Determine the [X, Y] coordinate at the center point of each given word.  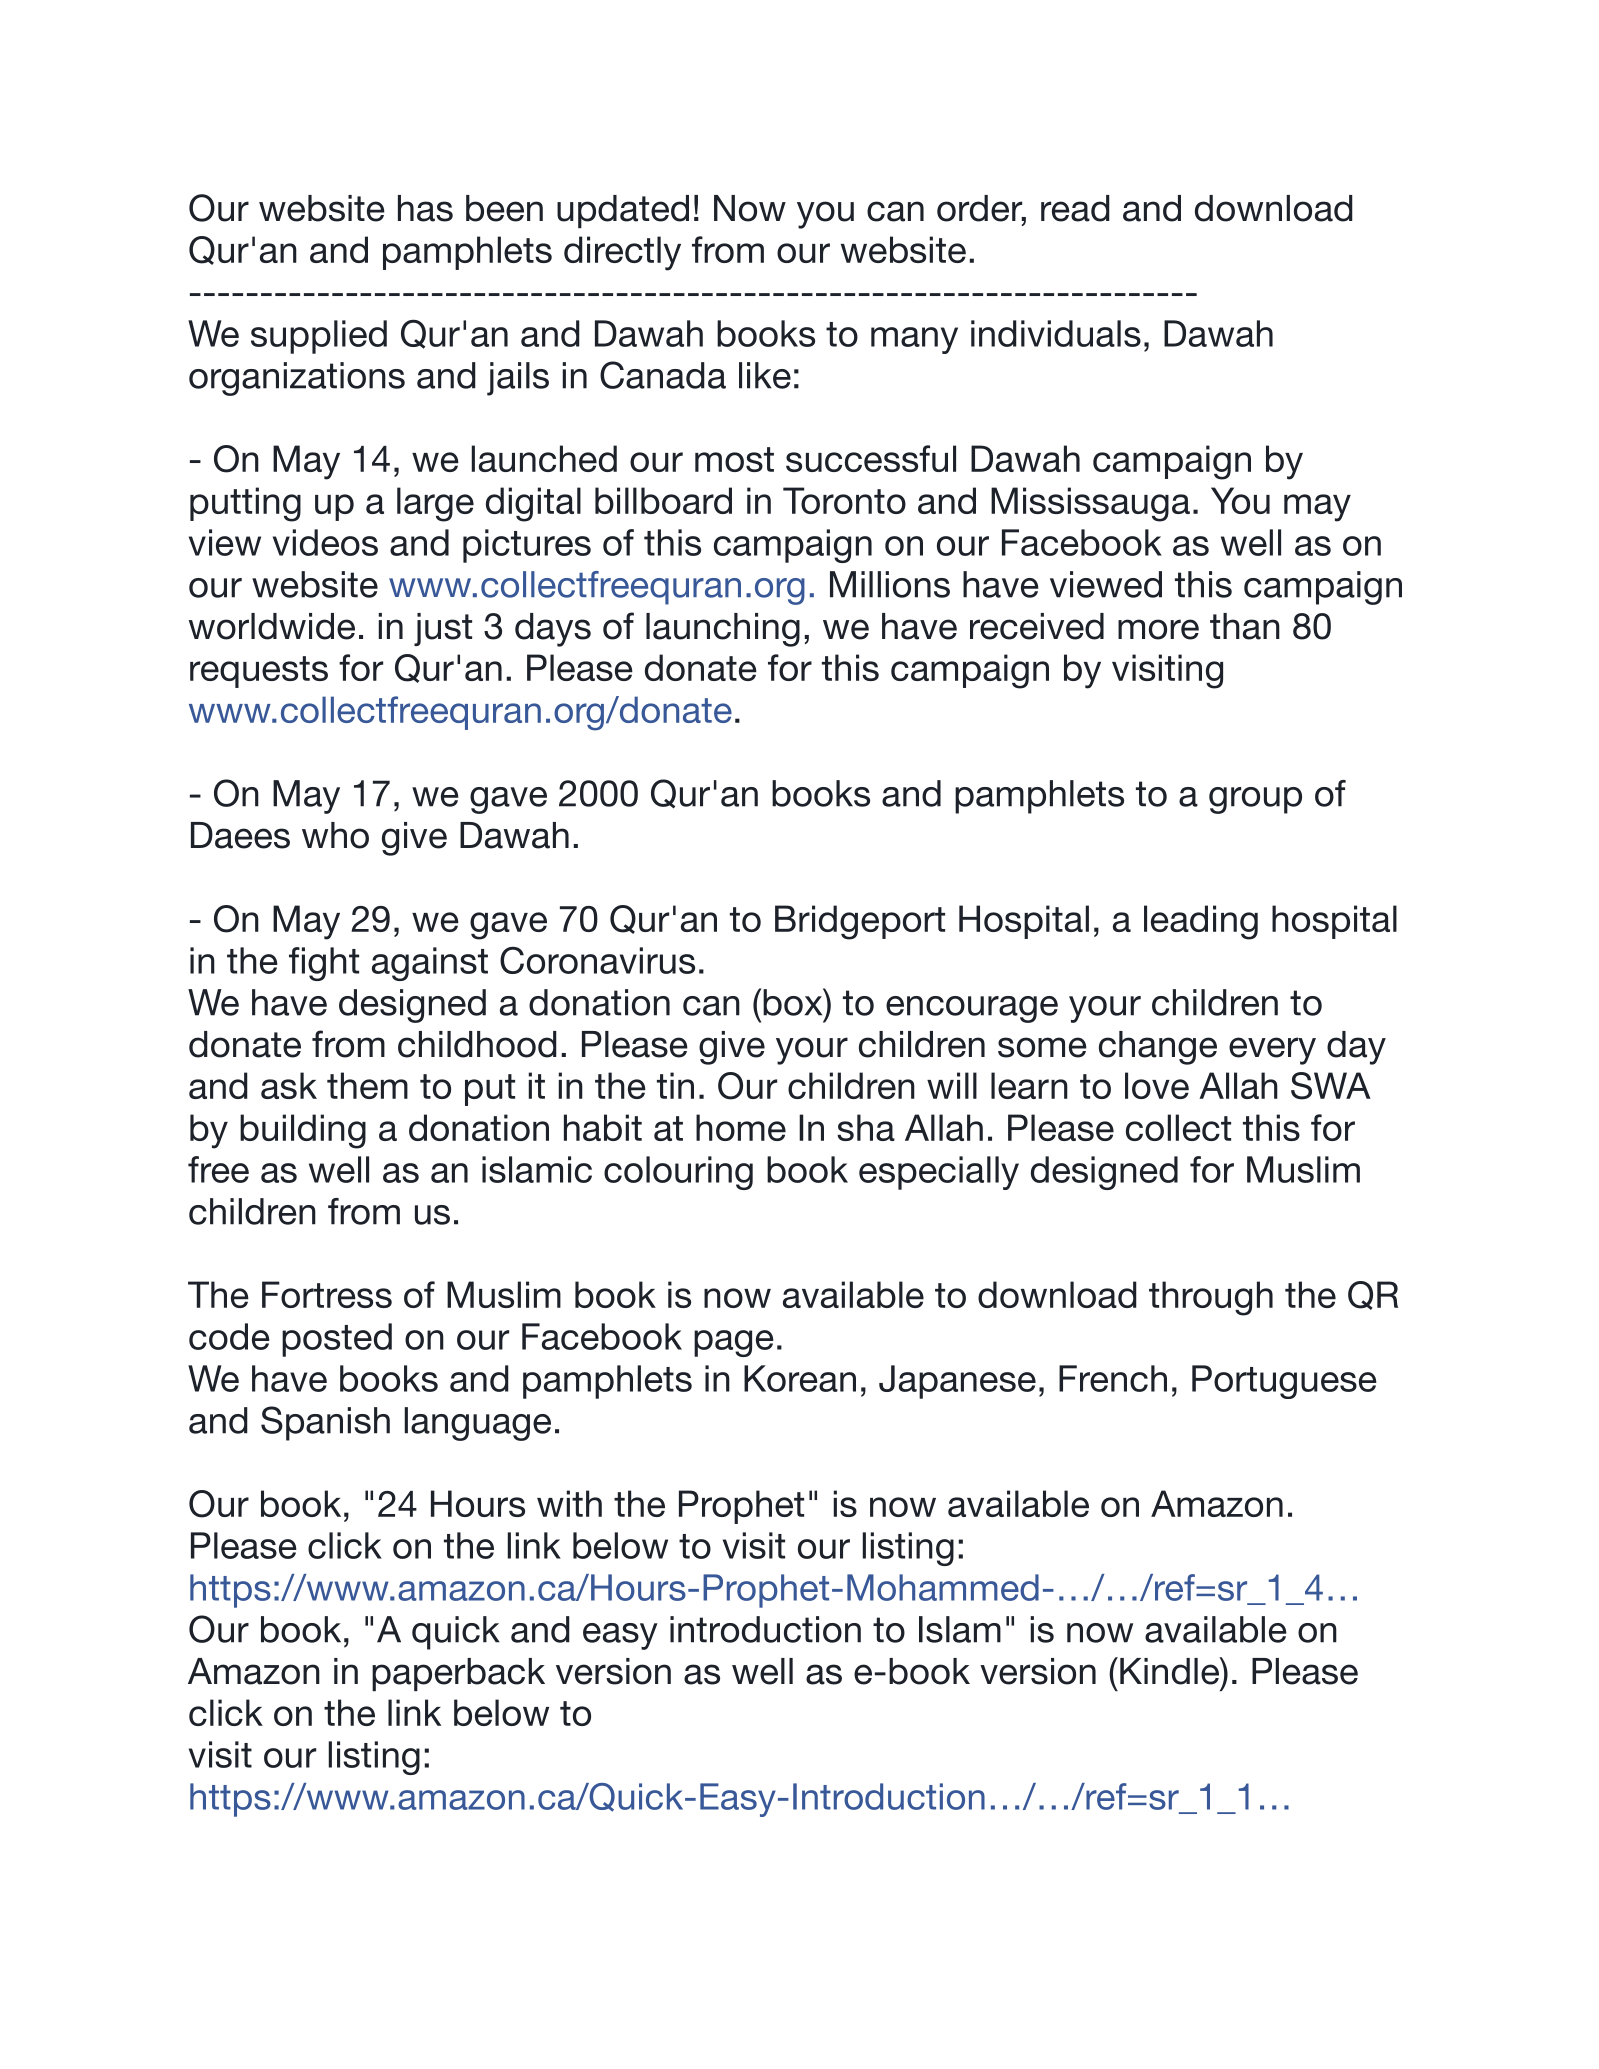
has [425, 208]
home [741, 1127]
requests [259, 672]
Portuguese [1284, 1382]
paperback [458, 1674]
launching [723, 630]
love [1157, 1085]
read [1075, 208]
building [303, 1131]
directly [622, 253]
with [569, 1503]
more [1158, 629]
